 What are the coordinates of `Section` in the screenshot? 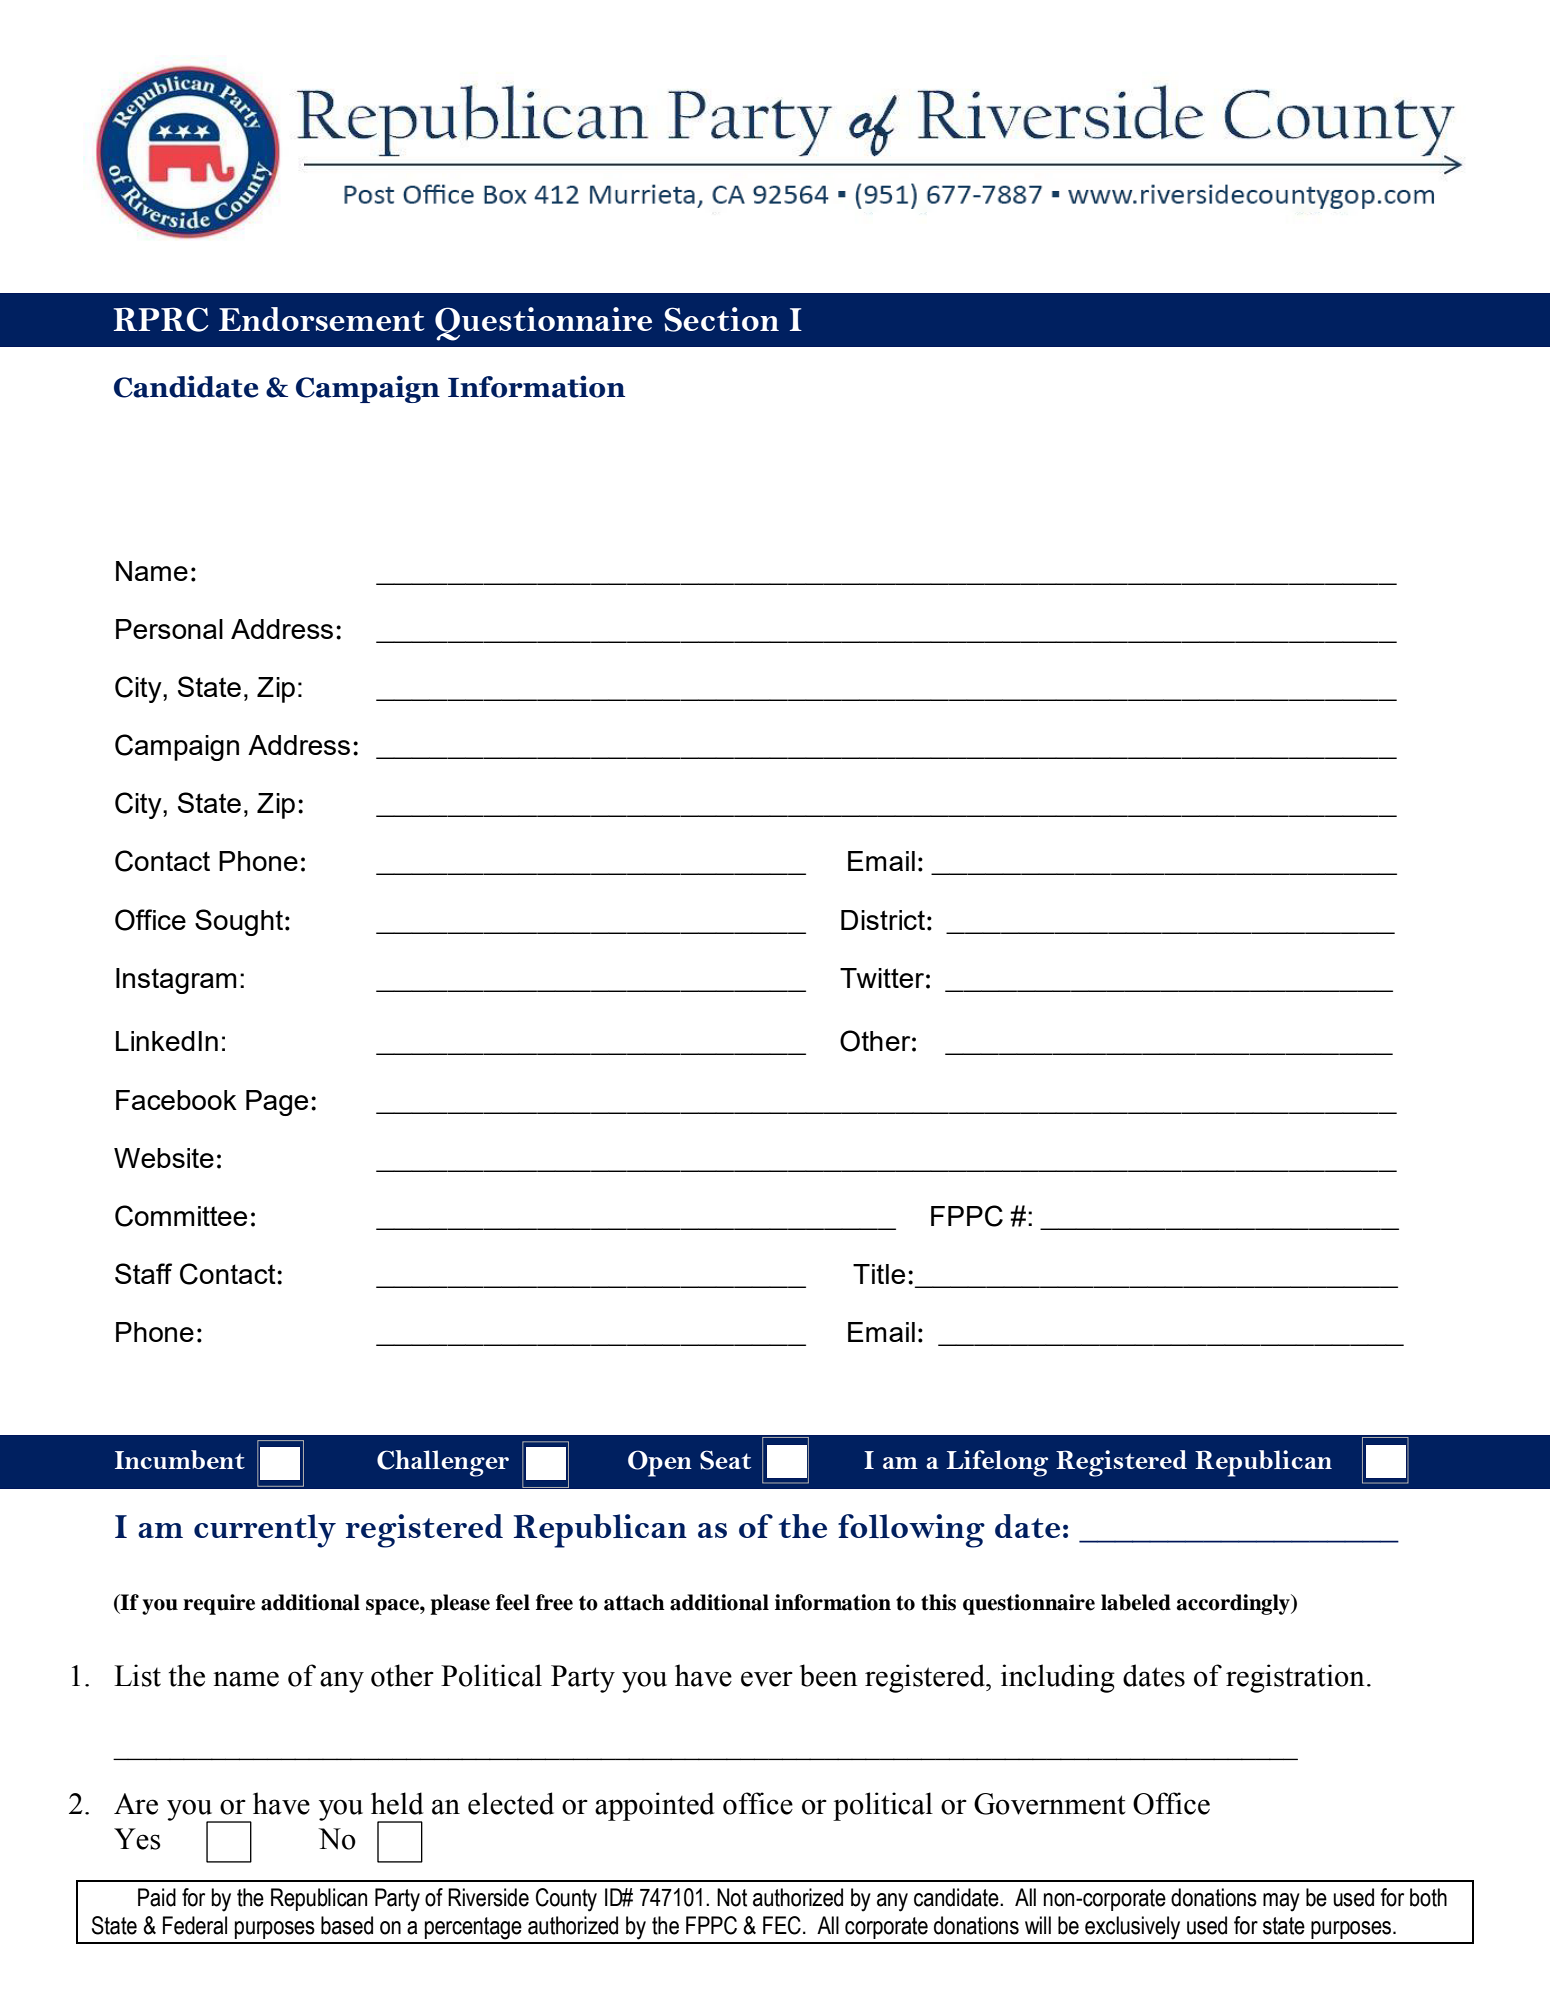 It's located at (721, 319).
